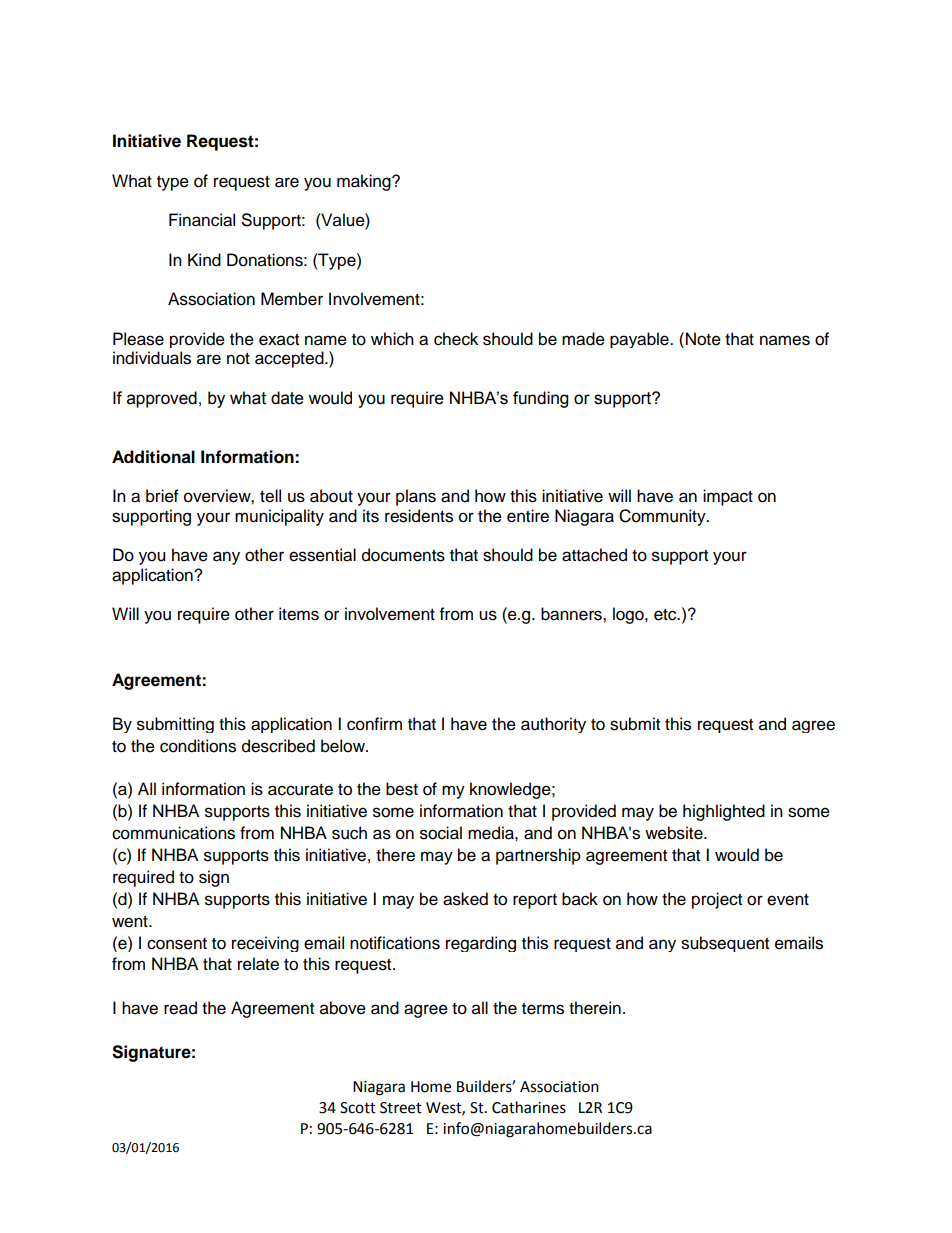  What do you see at coordinates (198, 746) in the image?
I see `conditions` at bounding box center [198, 746].
